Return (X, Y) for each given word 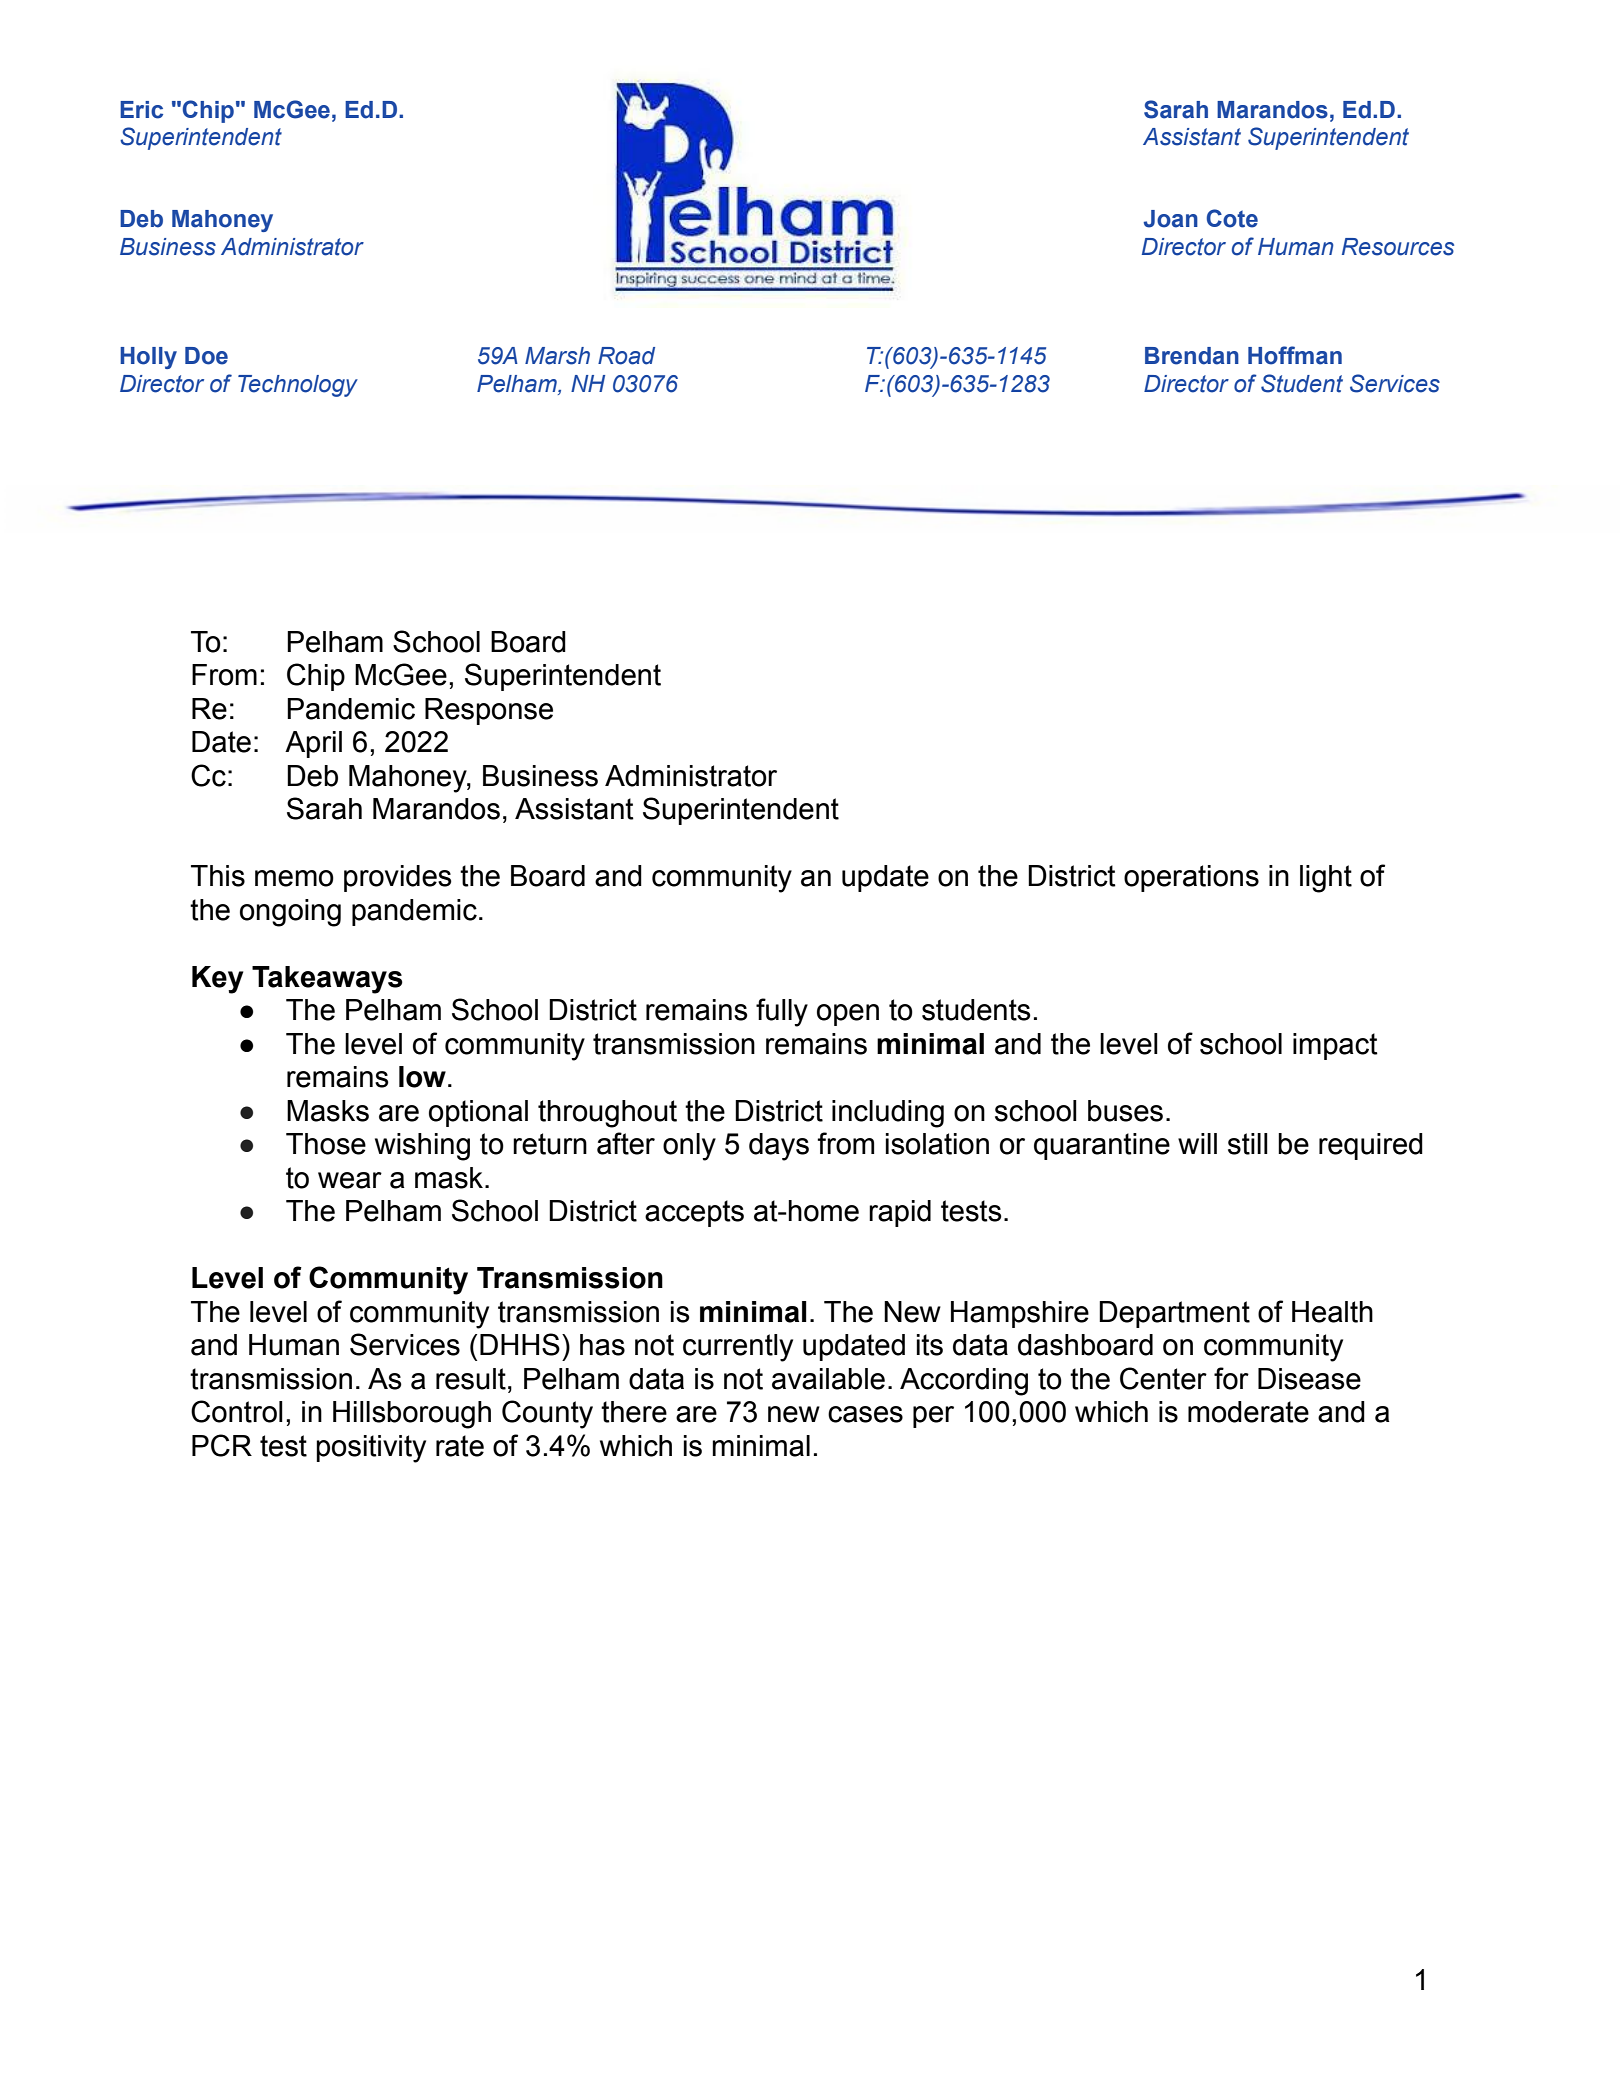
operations (1191, 878)
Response (489, 711)
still (1248, 1144)
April (313, 744)
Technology (298, 386)
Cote (1232, 218)
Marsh (557, 356)
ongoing (290, 913)
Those (326, 1144)
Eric (141, 110)
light (1326, 879)
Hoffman (1295, 355)
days (779, 1147)
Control (237, 1411)
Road (626, 356)
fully (782, 1012)
